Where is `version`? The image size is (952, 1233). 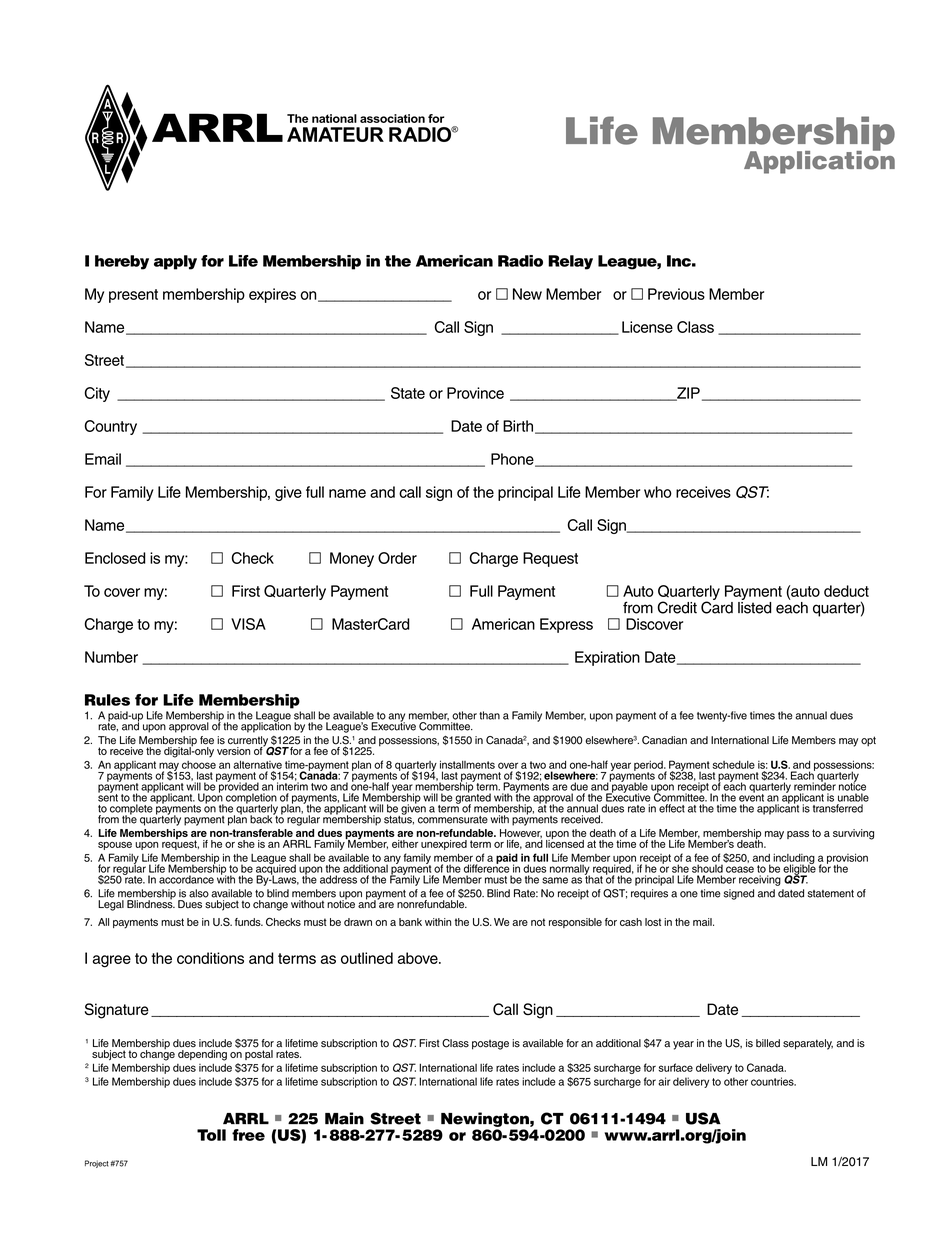 version is located at coordinates (233, 751).
